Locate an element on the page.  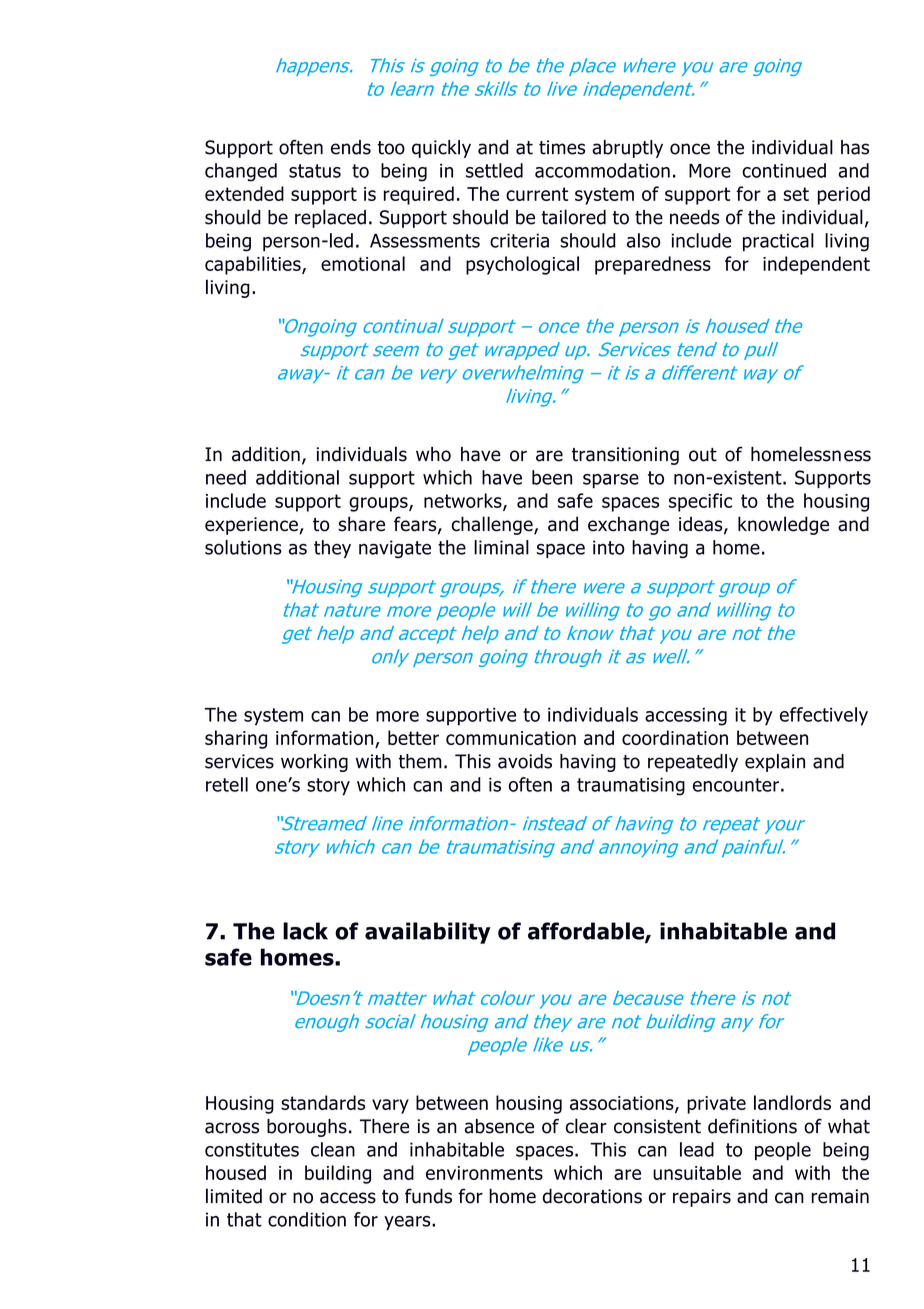
been is located at coordinates (552, 477).
